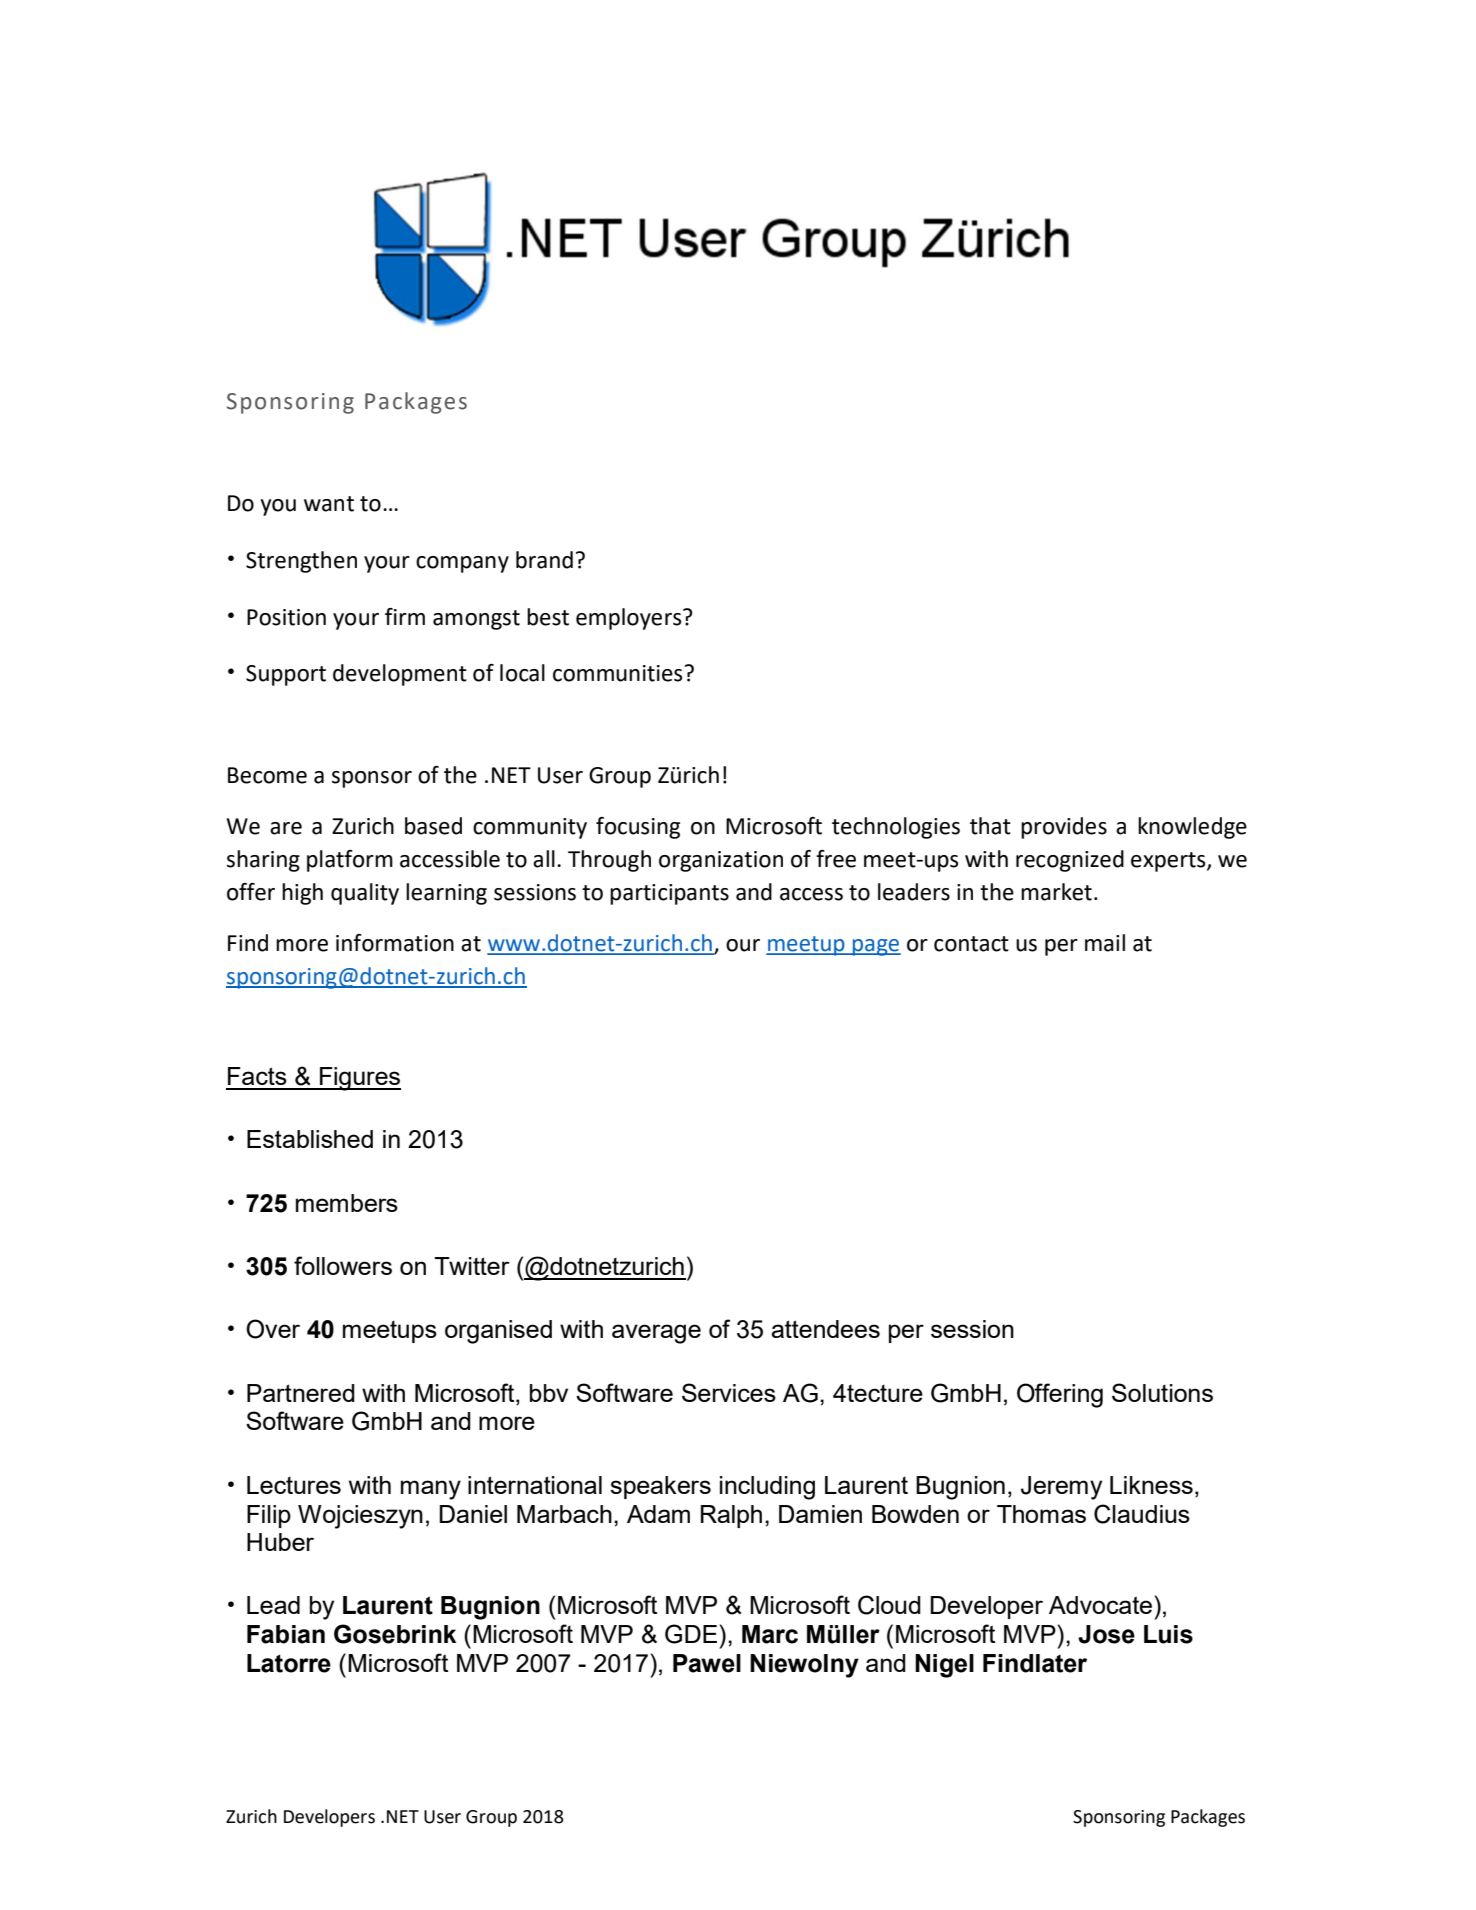  I want to click on average, so click(656, 1334).
